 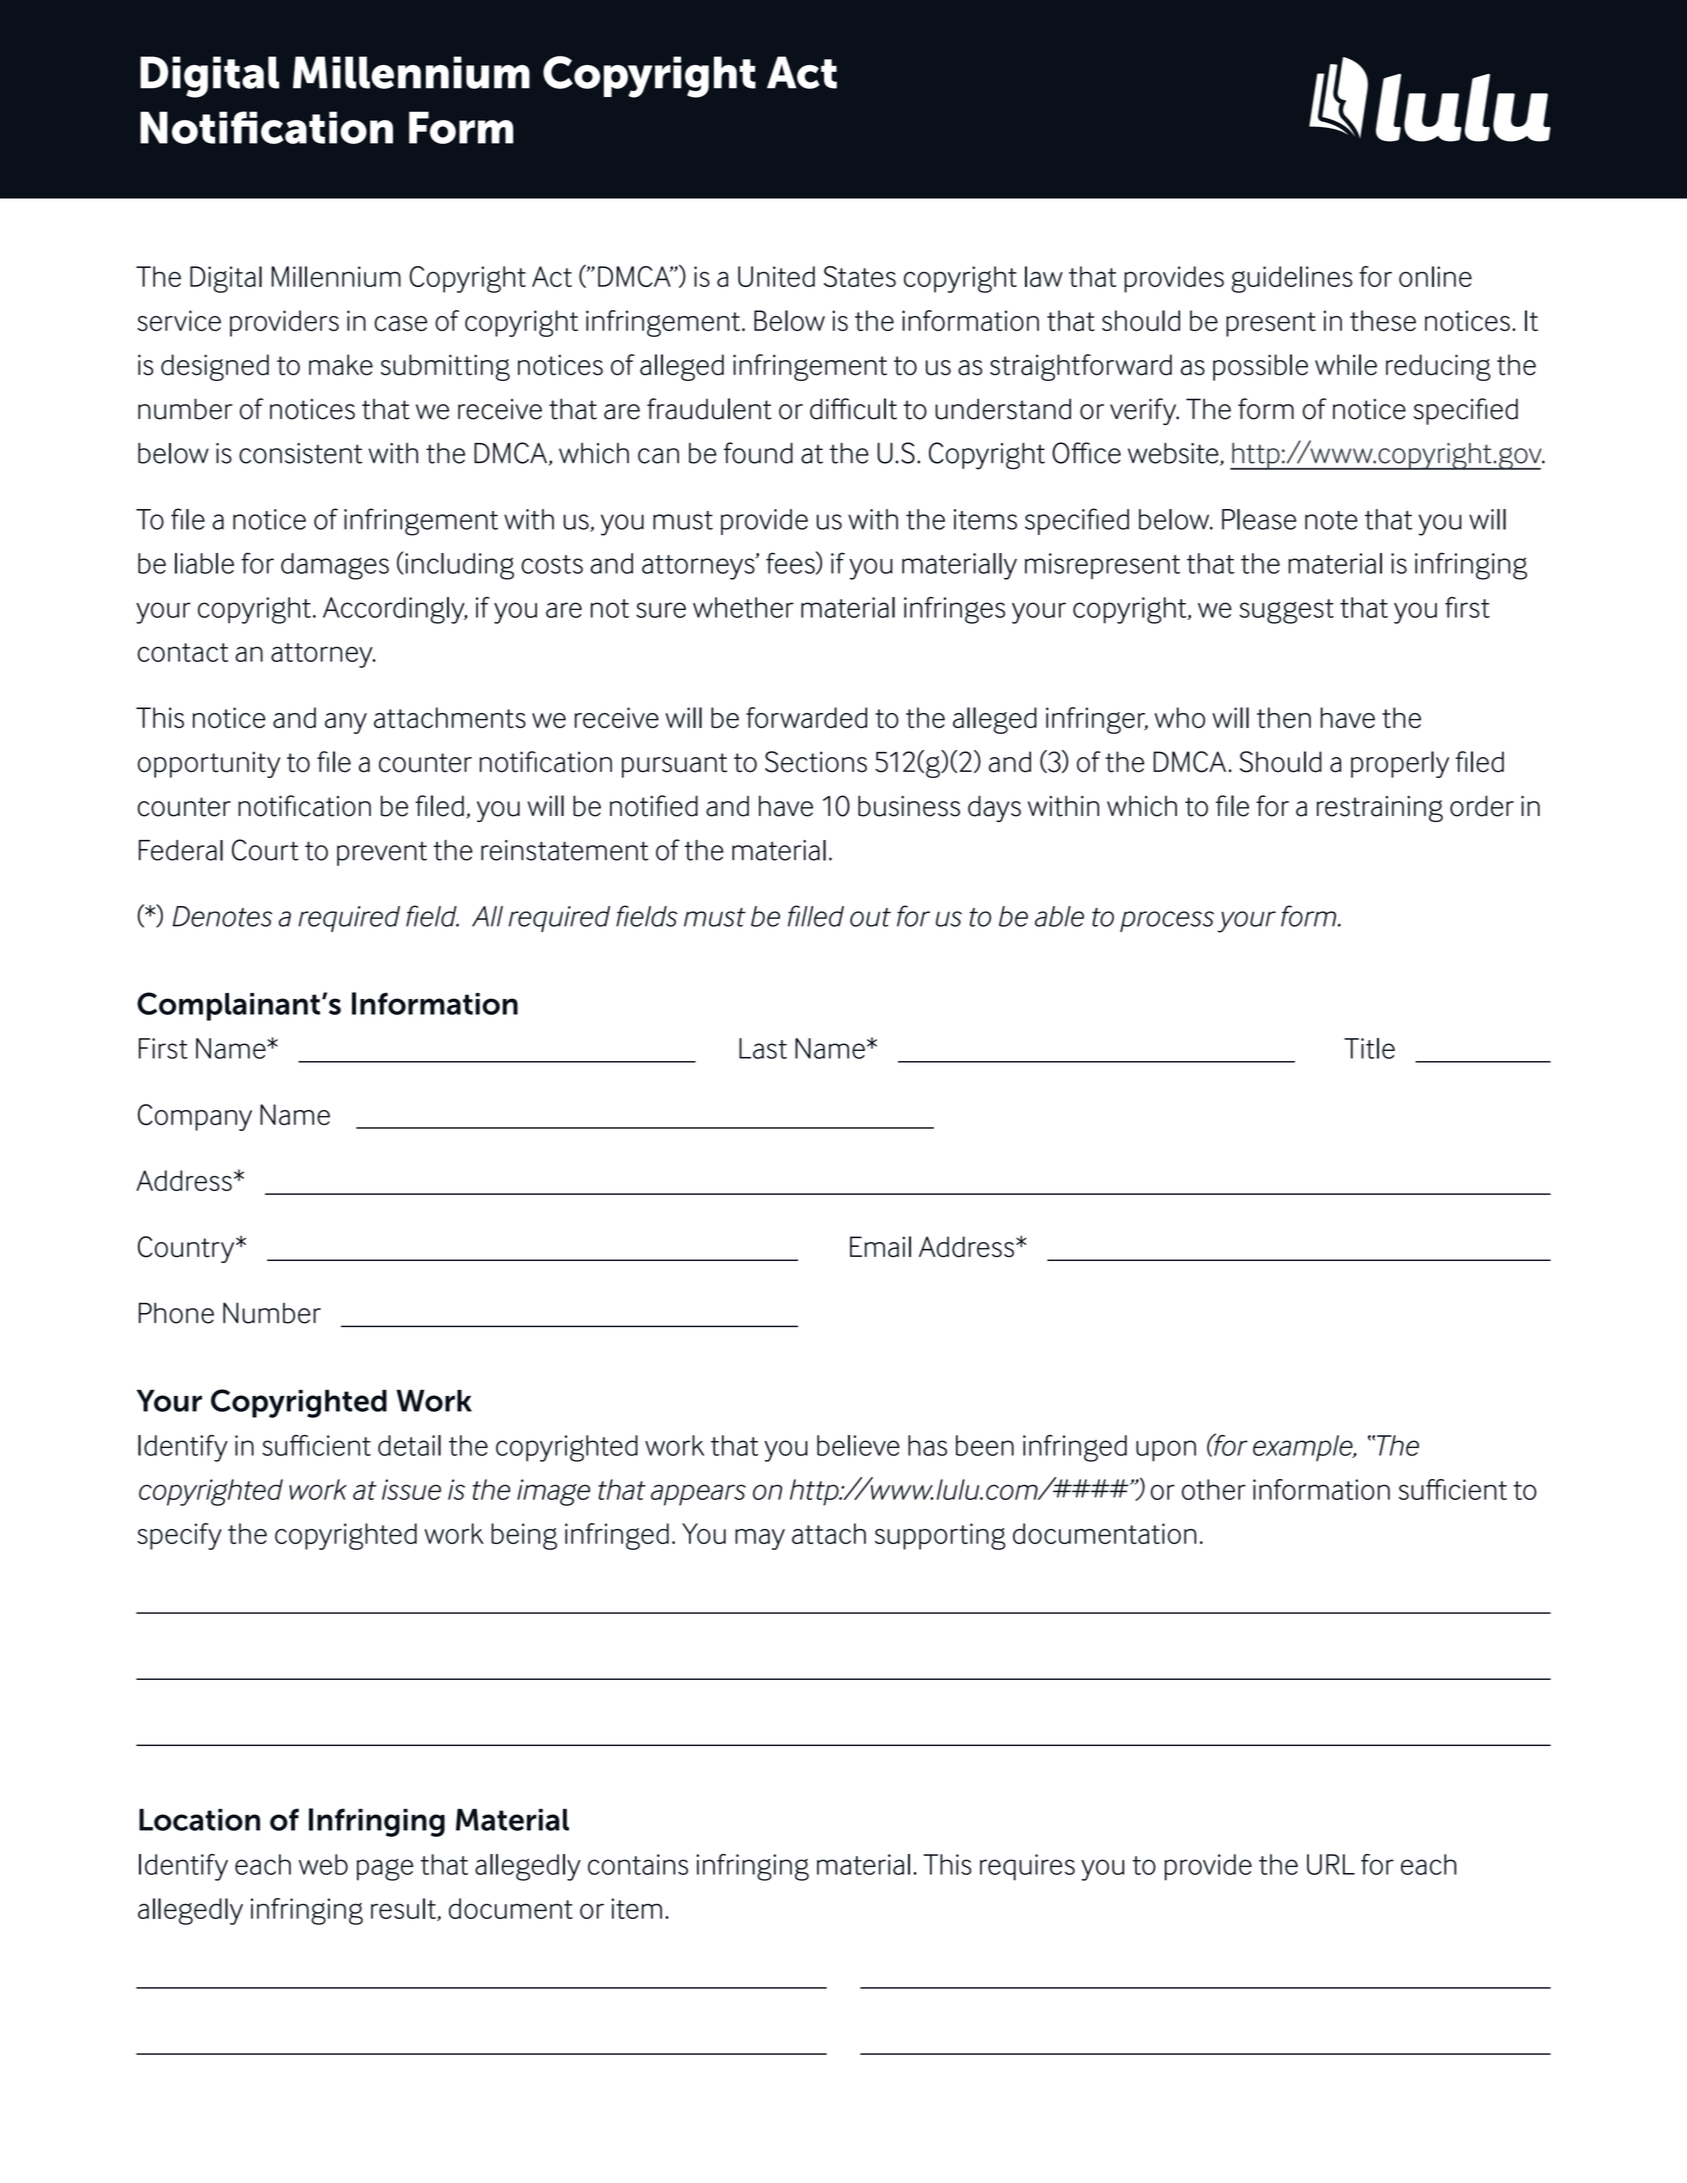 I want to click on States, so click(x=860, y=276).
